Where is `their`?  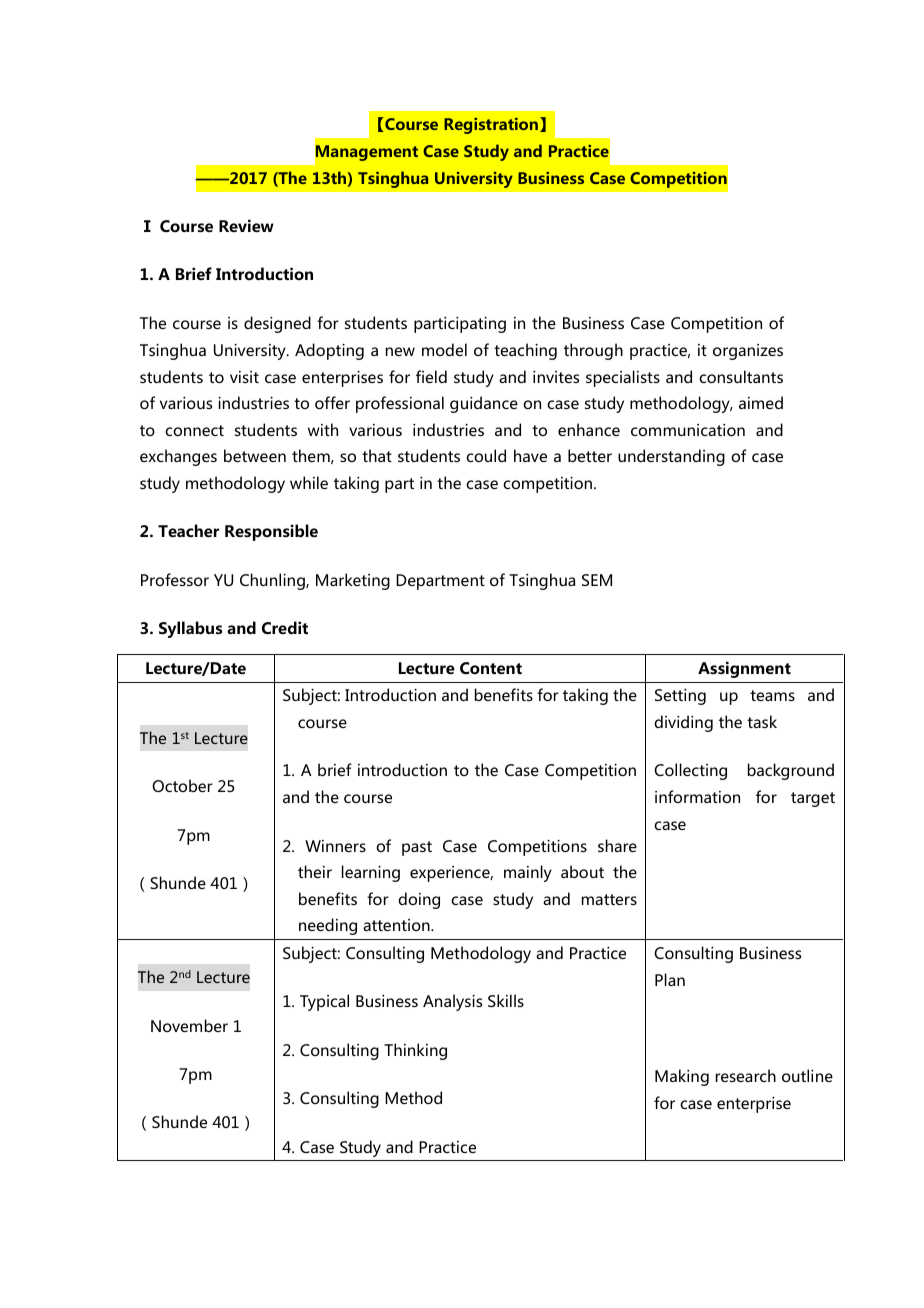 their is located at coordinates (315, 871).
